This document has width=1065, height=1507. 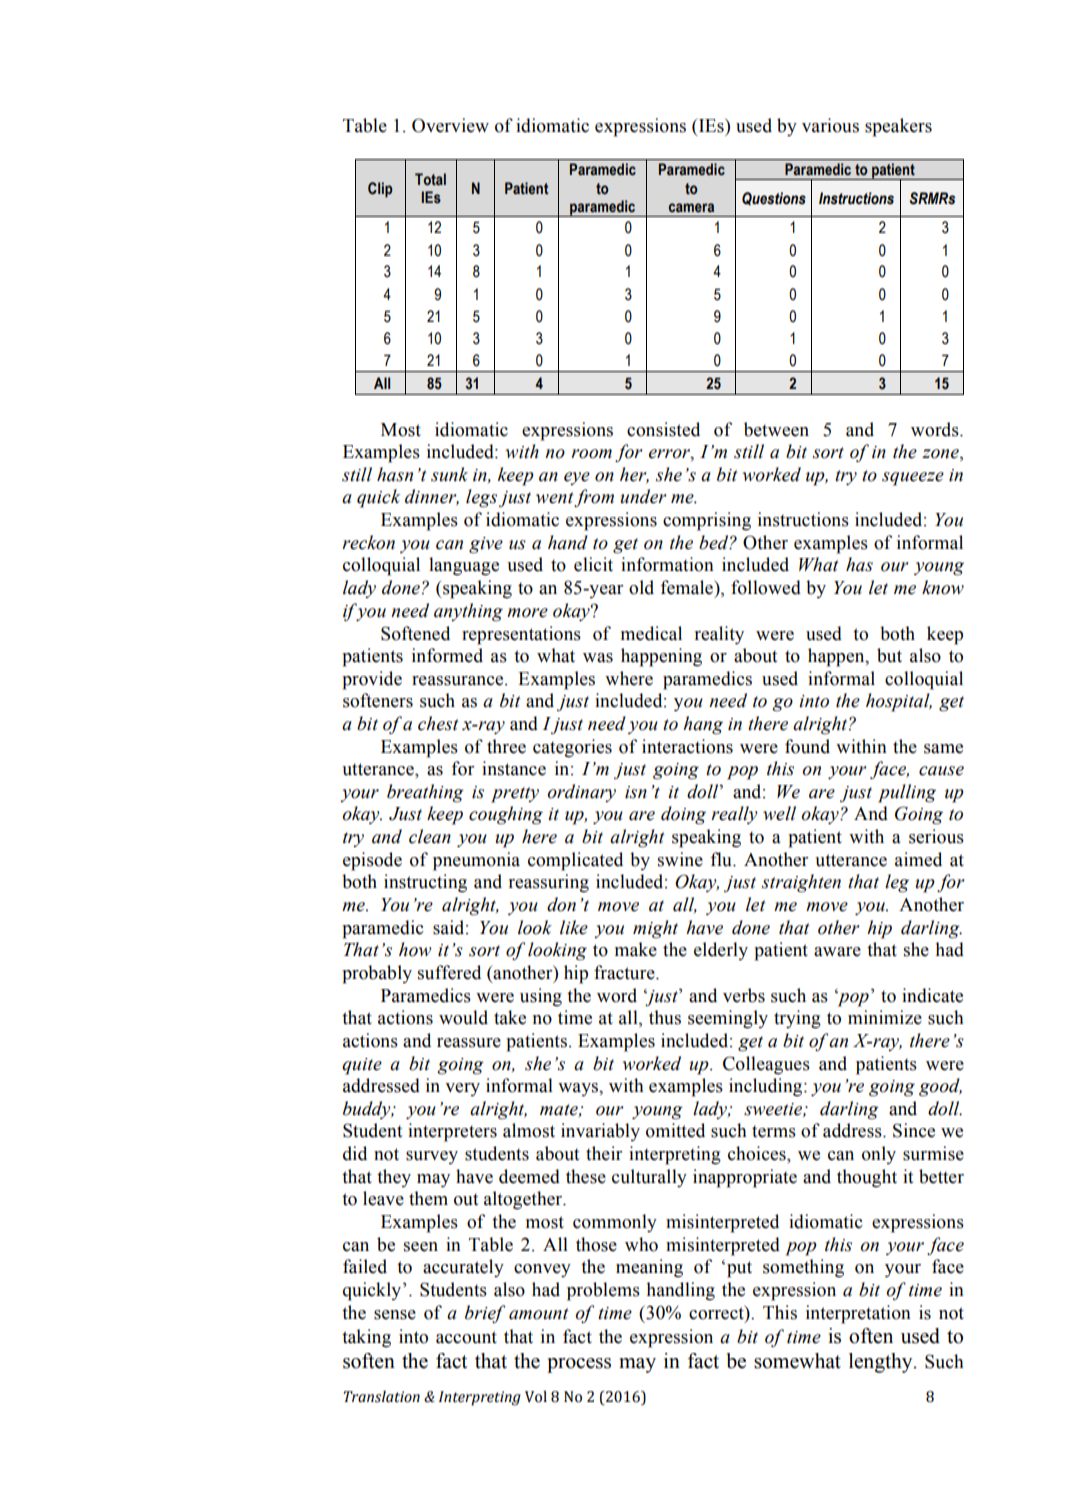 What do you see at coordinates (663, 429) in the document?
I see `consisted` at bounding box center [663, 429].
